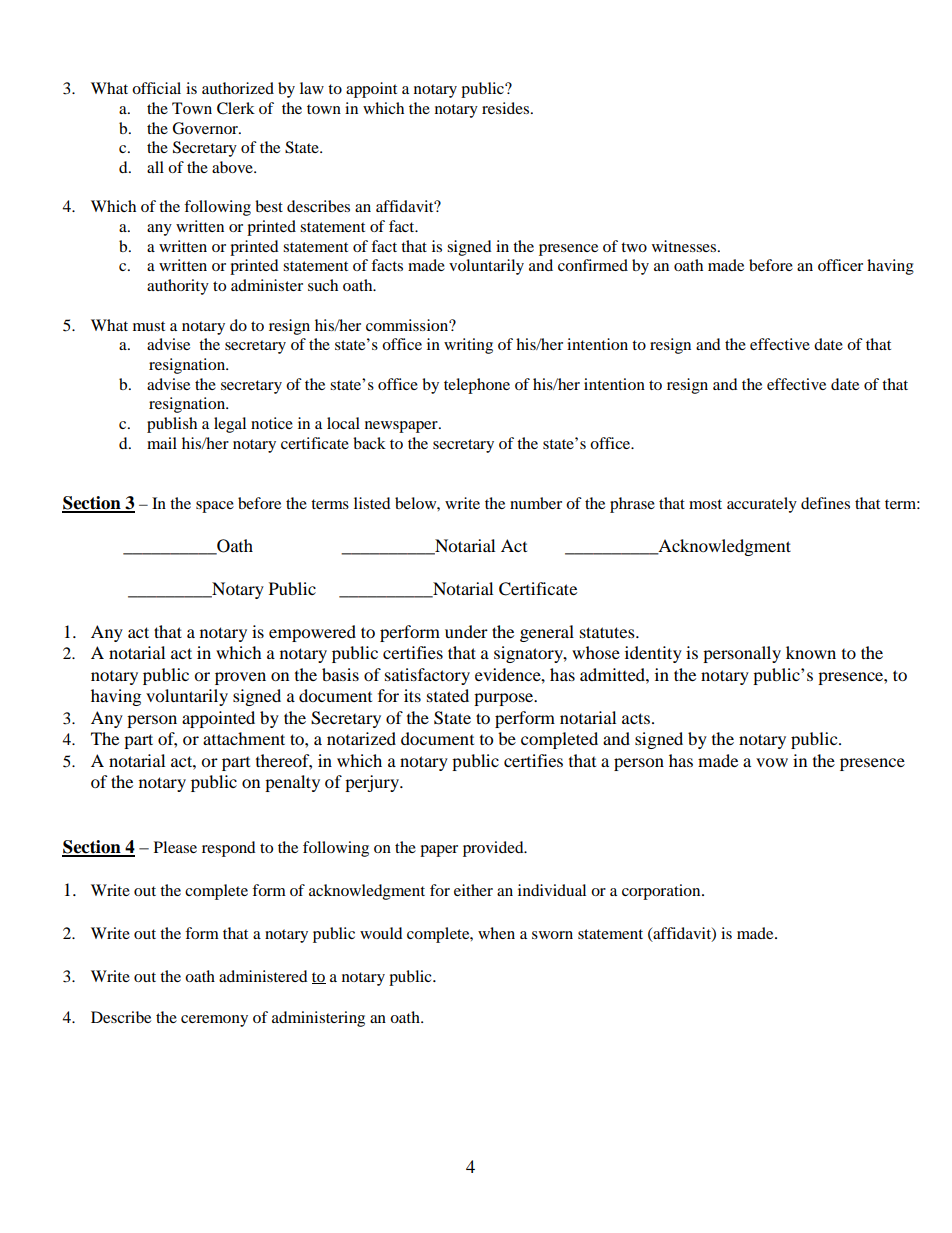 The image size is (952, 1233). I want to click on Clerk, so click(236, 108).
